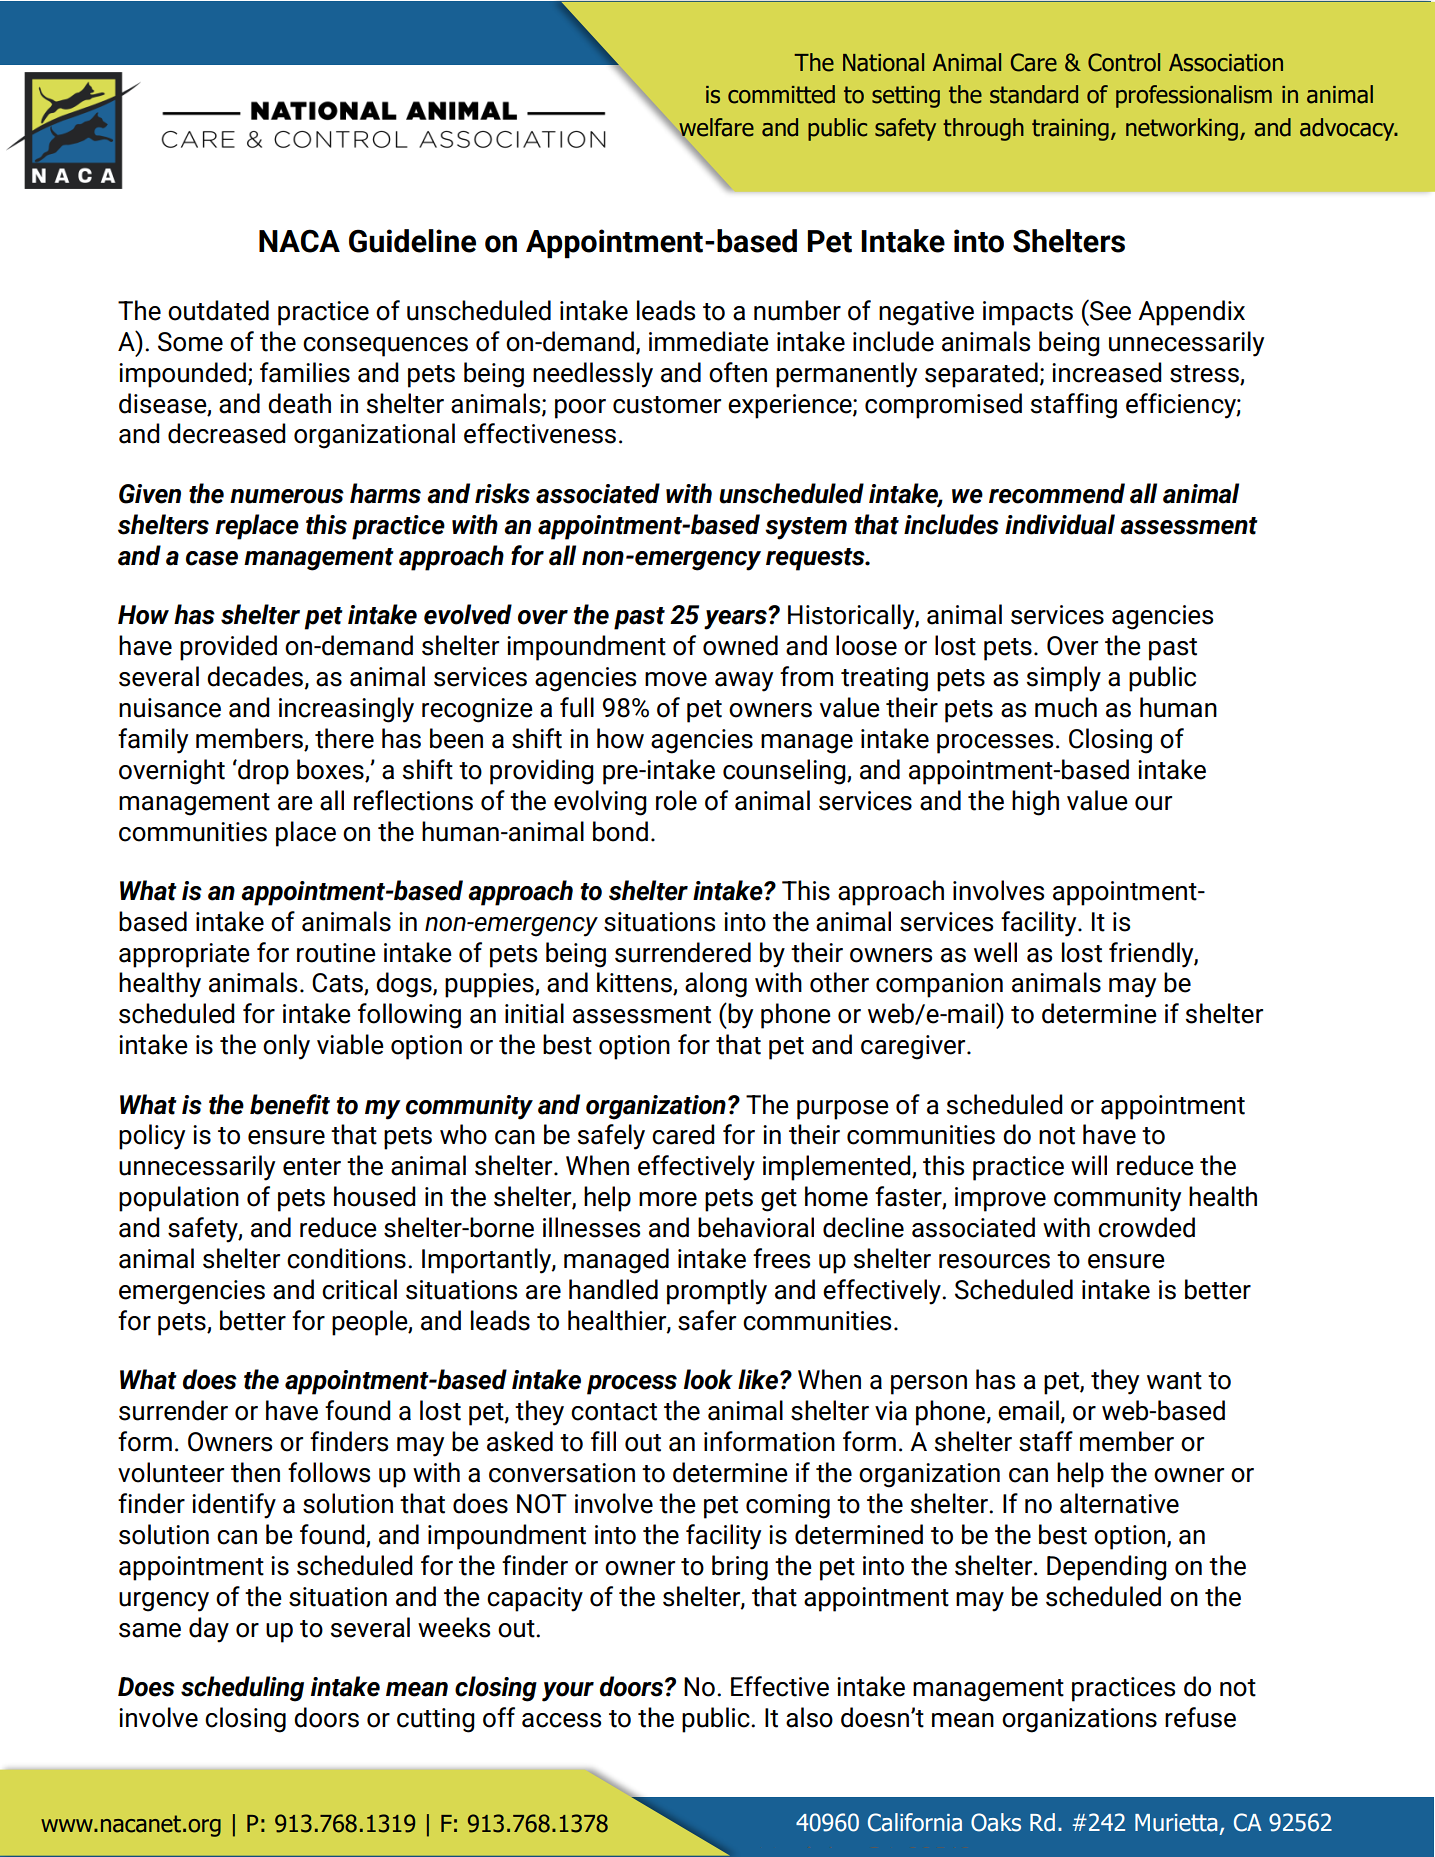  Describe the element at coordinates (1200, 1717) in the screenshot. I see `refuse` at that location.
